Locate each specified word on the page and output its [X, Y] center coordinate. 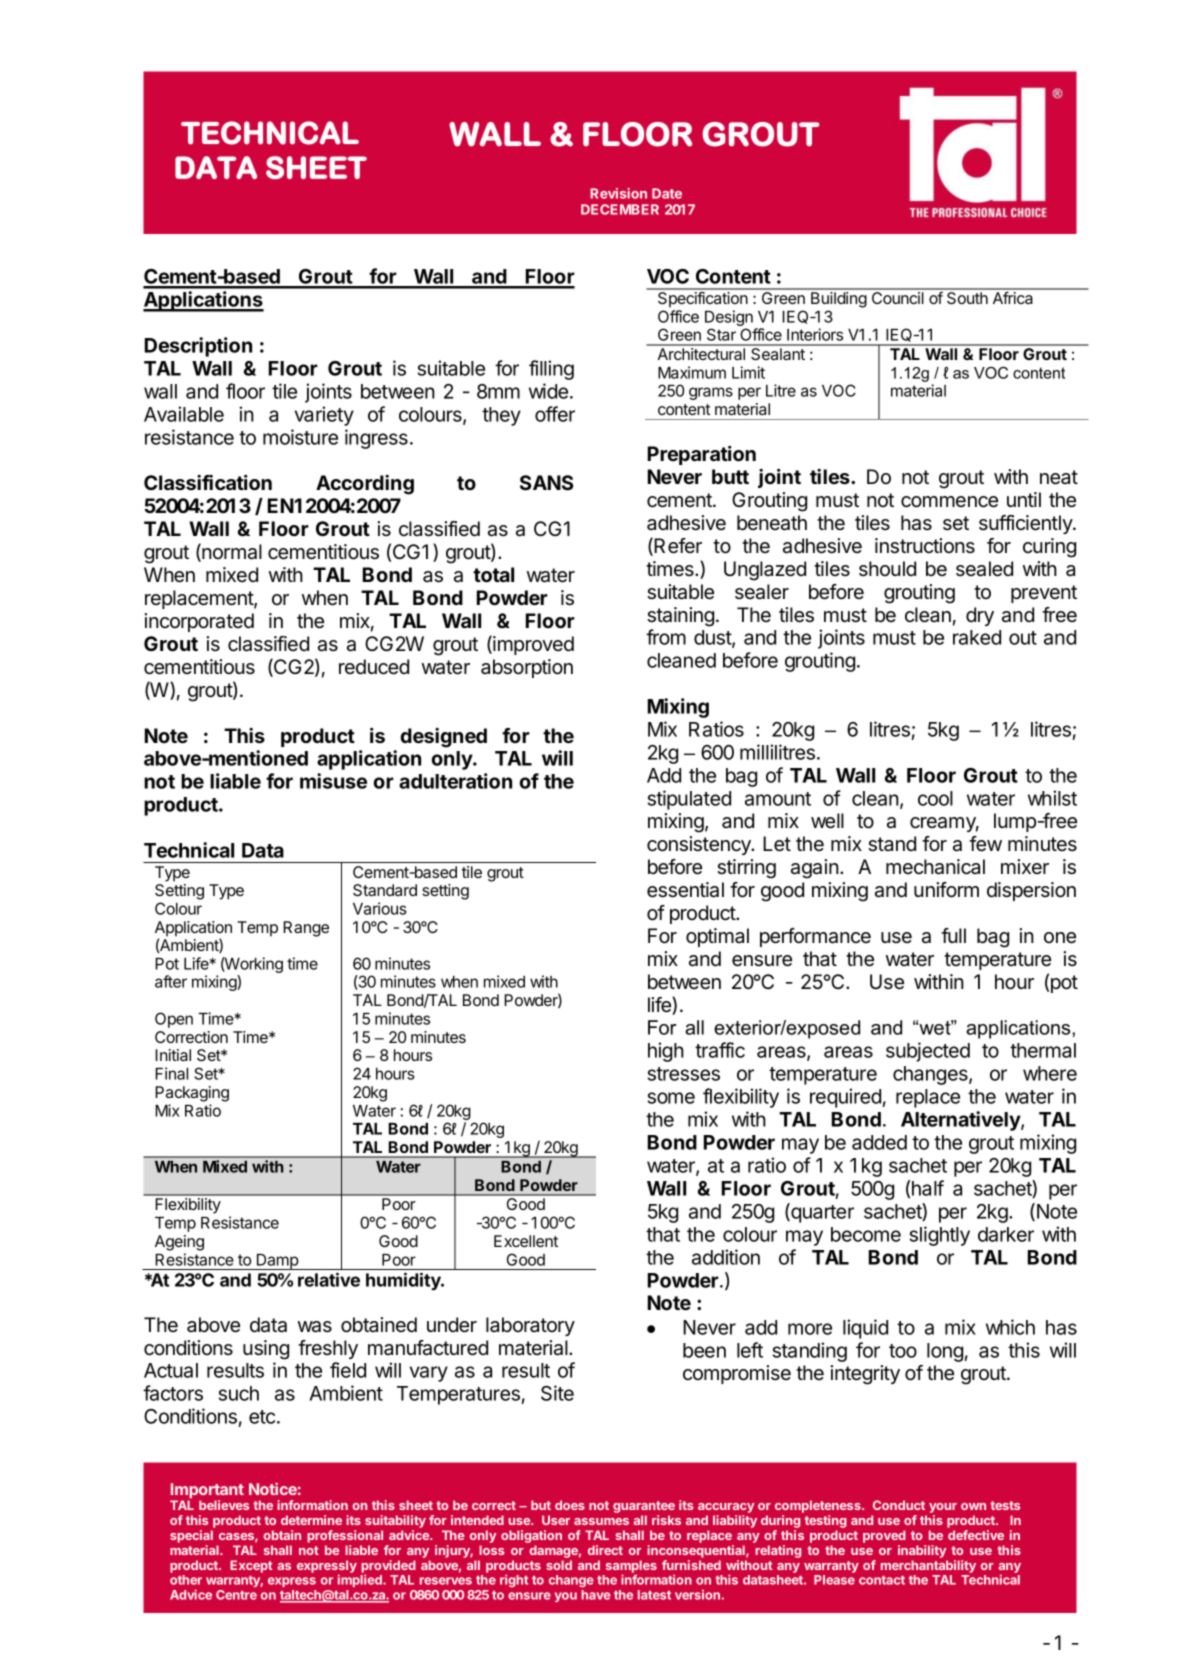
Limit [748, 372]
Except [251, 1566]
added [879, 1142]
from [666, 637]
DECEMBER [620, 209]
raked [977, 637]
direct [605, 1550]
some [671, 1098]
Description [198, 347]
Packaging [192, 1094]
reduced [374, 667]
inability [922, 1551]
